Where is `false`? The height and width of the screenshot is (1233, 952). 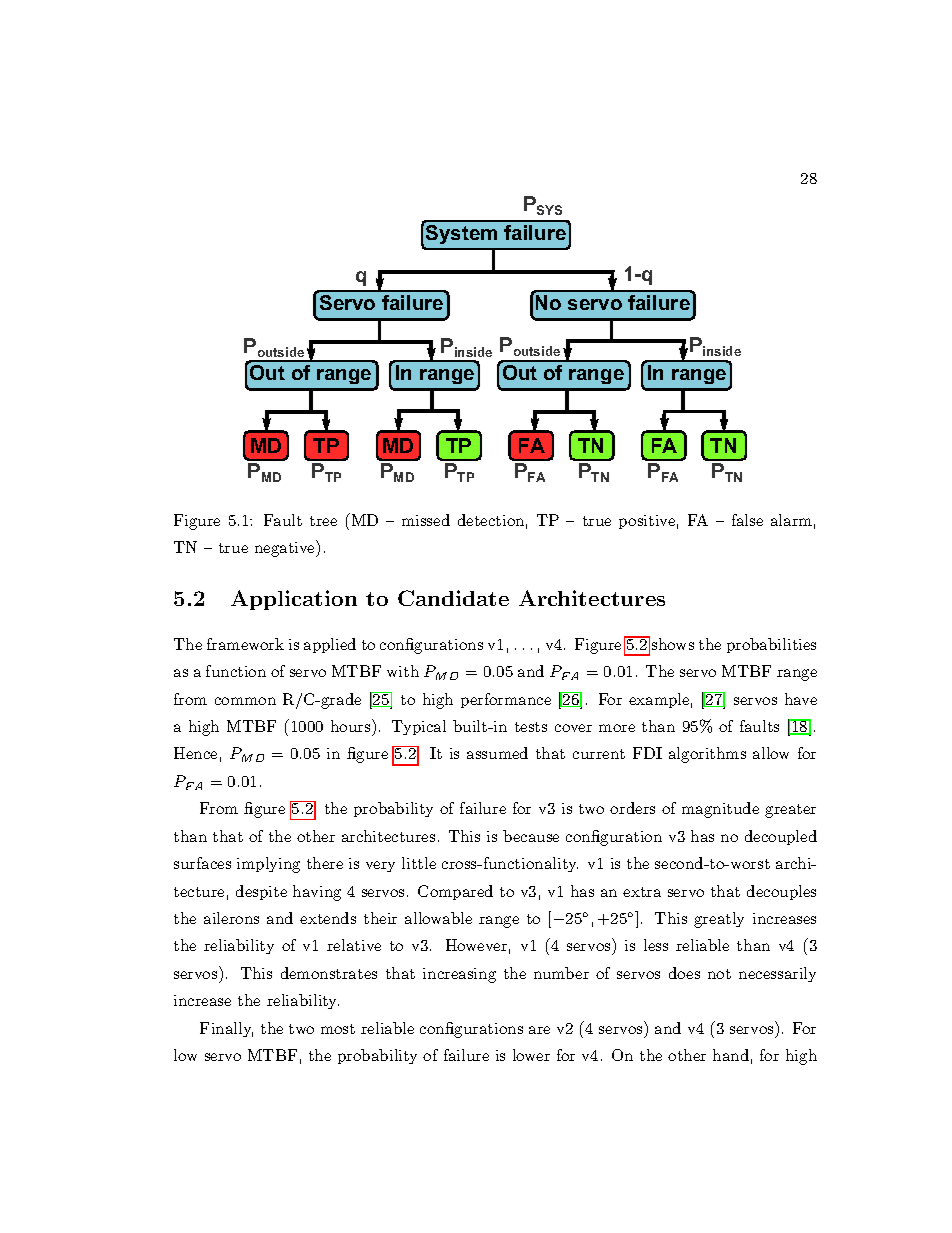 false is located at coordinates (747, 520).
